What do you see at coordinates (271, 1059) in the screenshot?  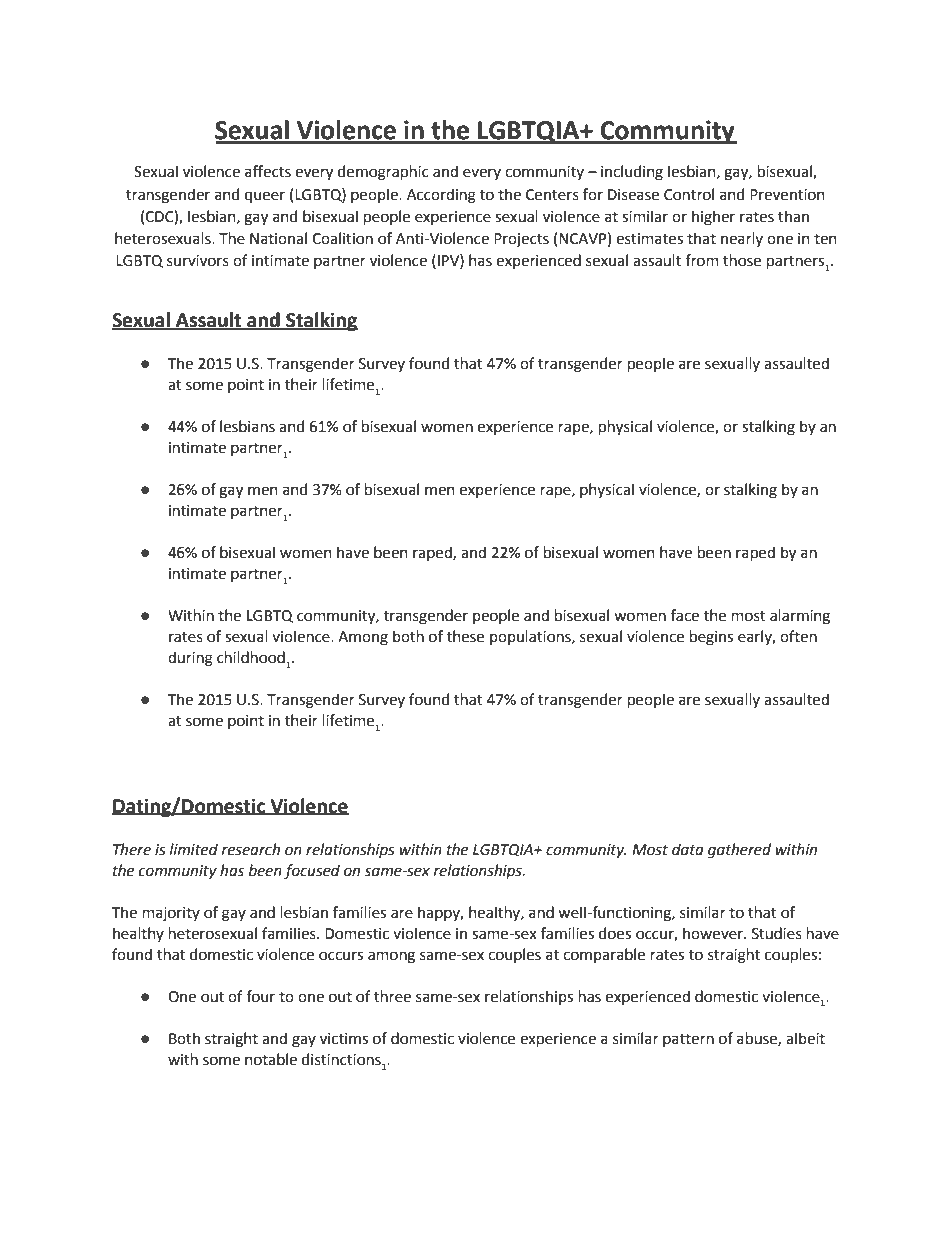 I see `notable` at bounding box center [271, 1059].
